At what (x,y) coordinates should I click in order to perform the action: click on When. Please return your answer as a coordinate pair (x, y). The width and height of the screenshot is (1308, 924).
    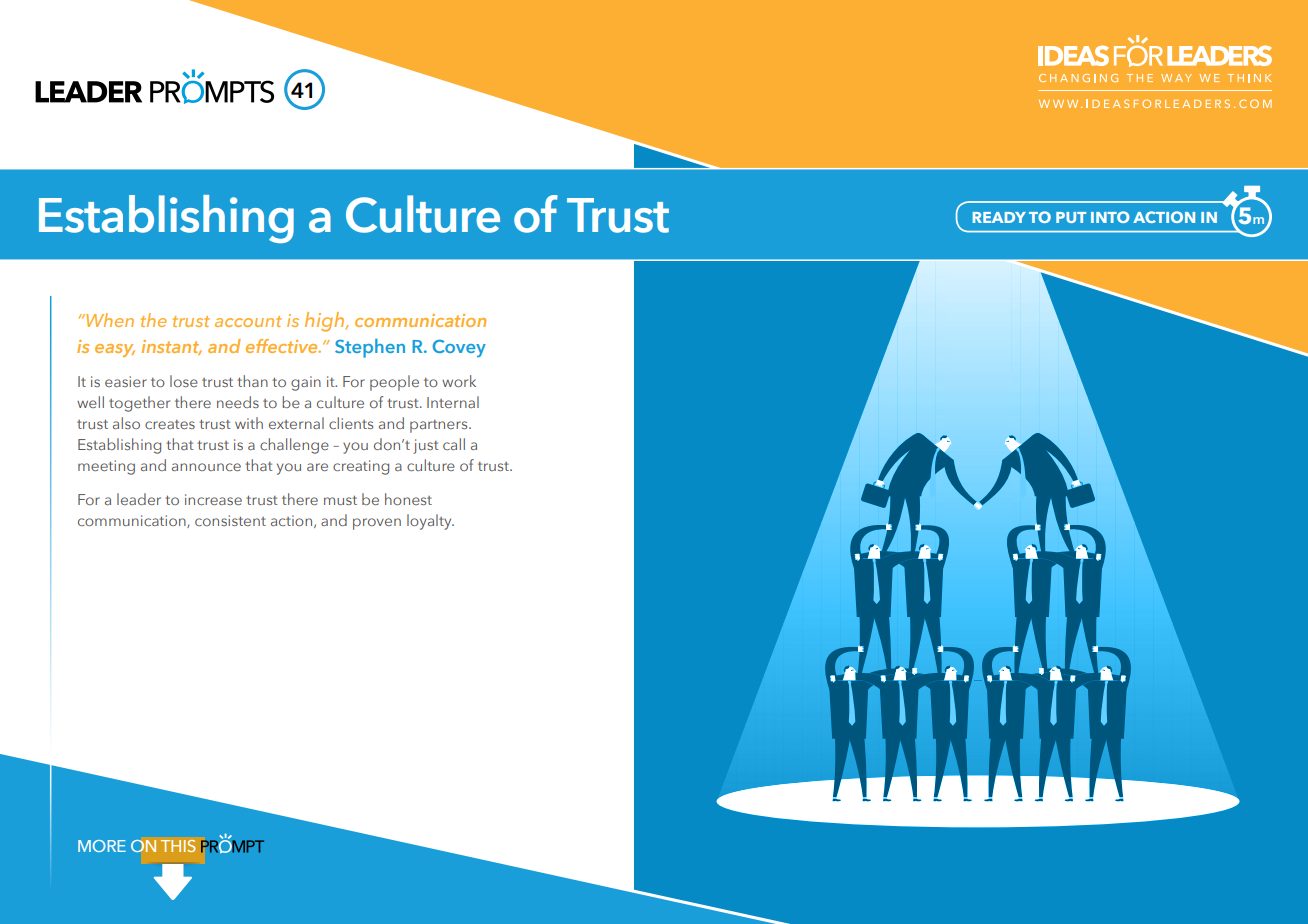
    Looking at the image, I should click on (109, 320).
